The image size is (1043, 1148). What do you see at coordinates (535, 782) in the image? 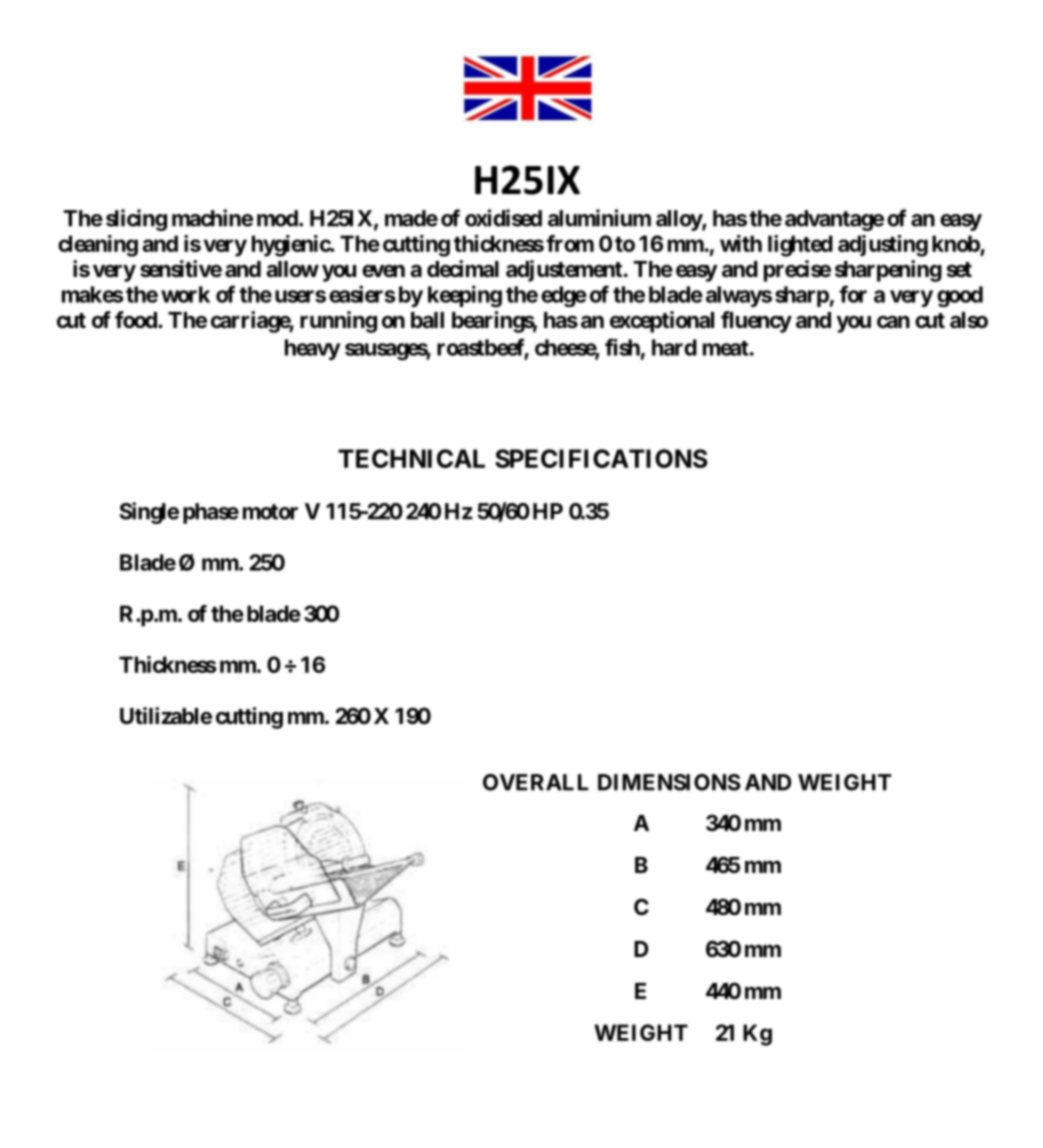
I see `OVERALL` at bounding box center [535, 782].
